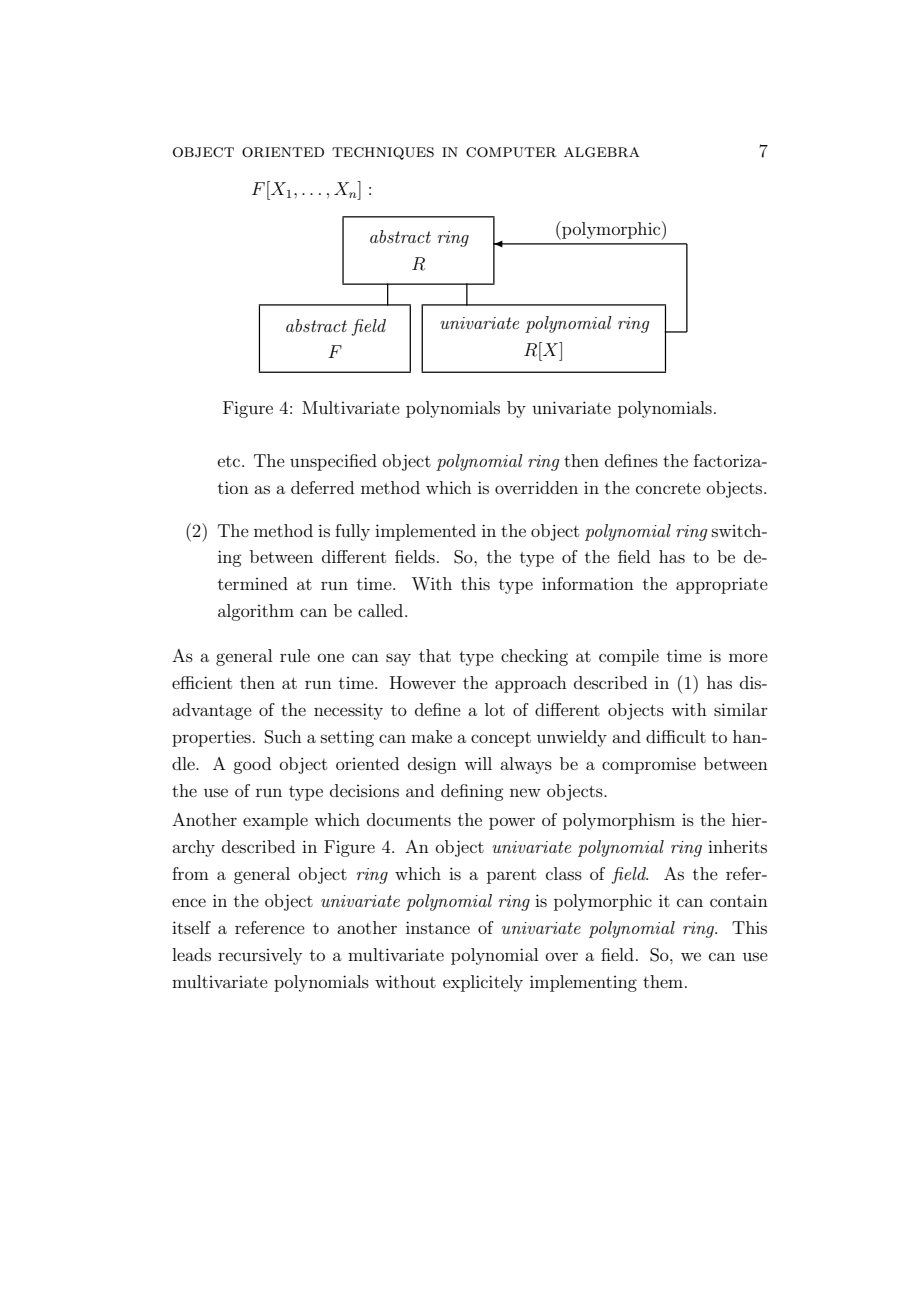 The image size is (924, 1308). What do you see at coordinates (383, 153) in the screenshot?
I see `techniques` at bounding box center [383, 153].
